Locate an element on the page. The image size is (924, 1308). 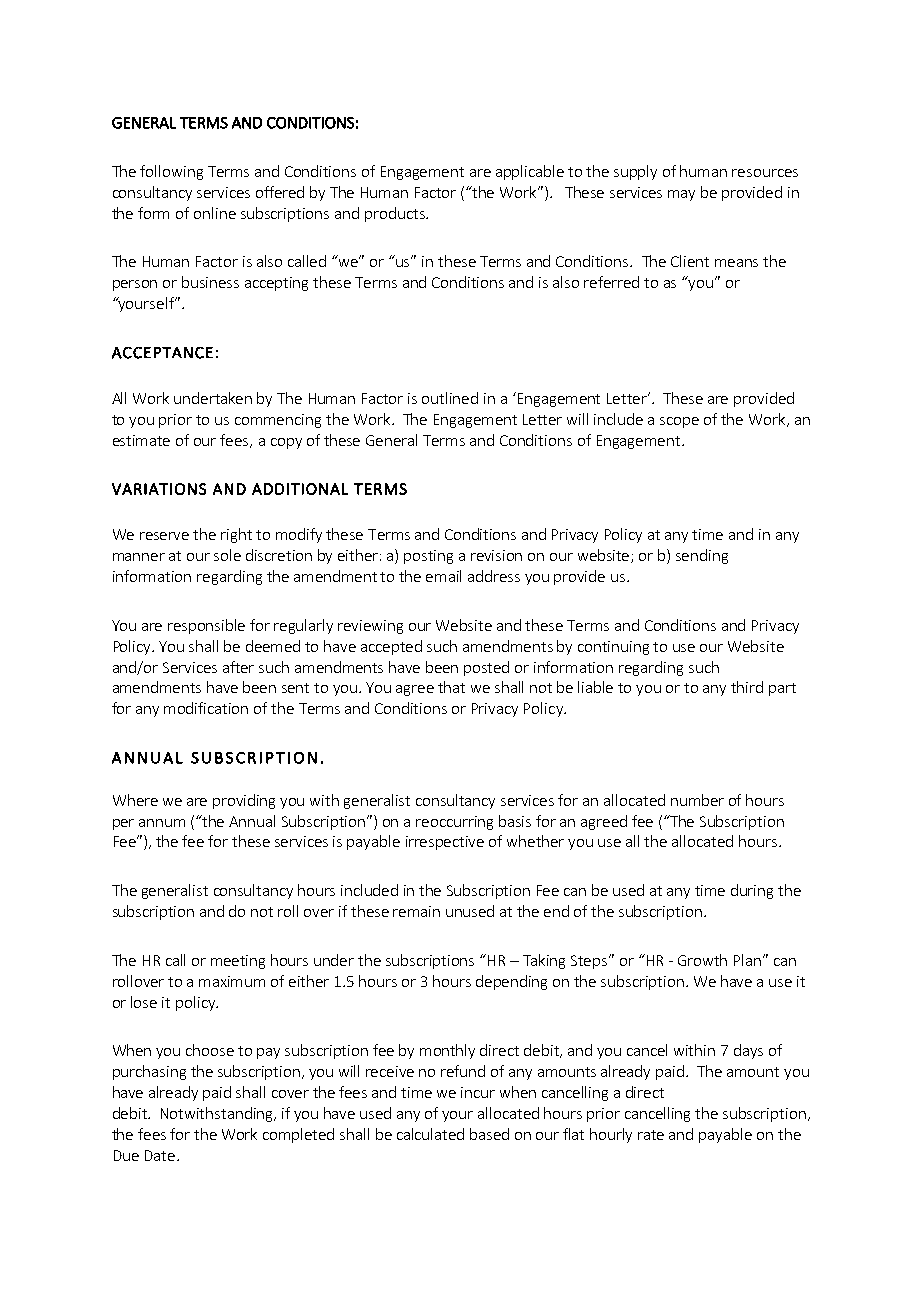
may is located at coordinates (681, 195).
